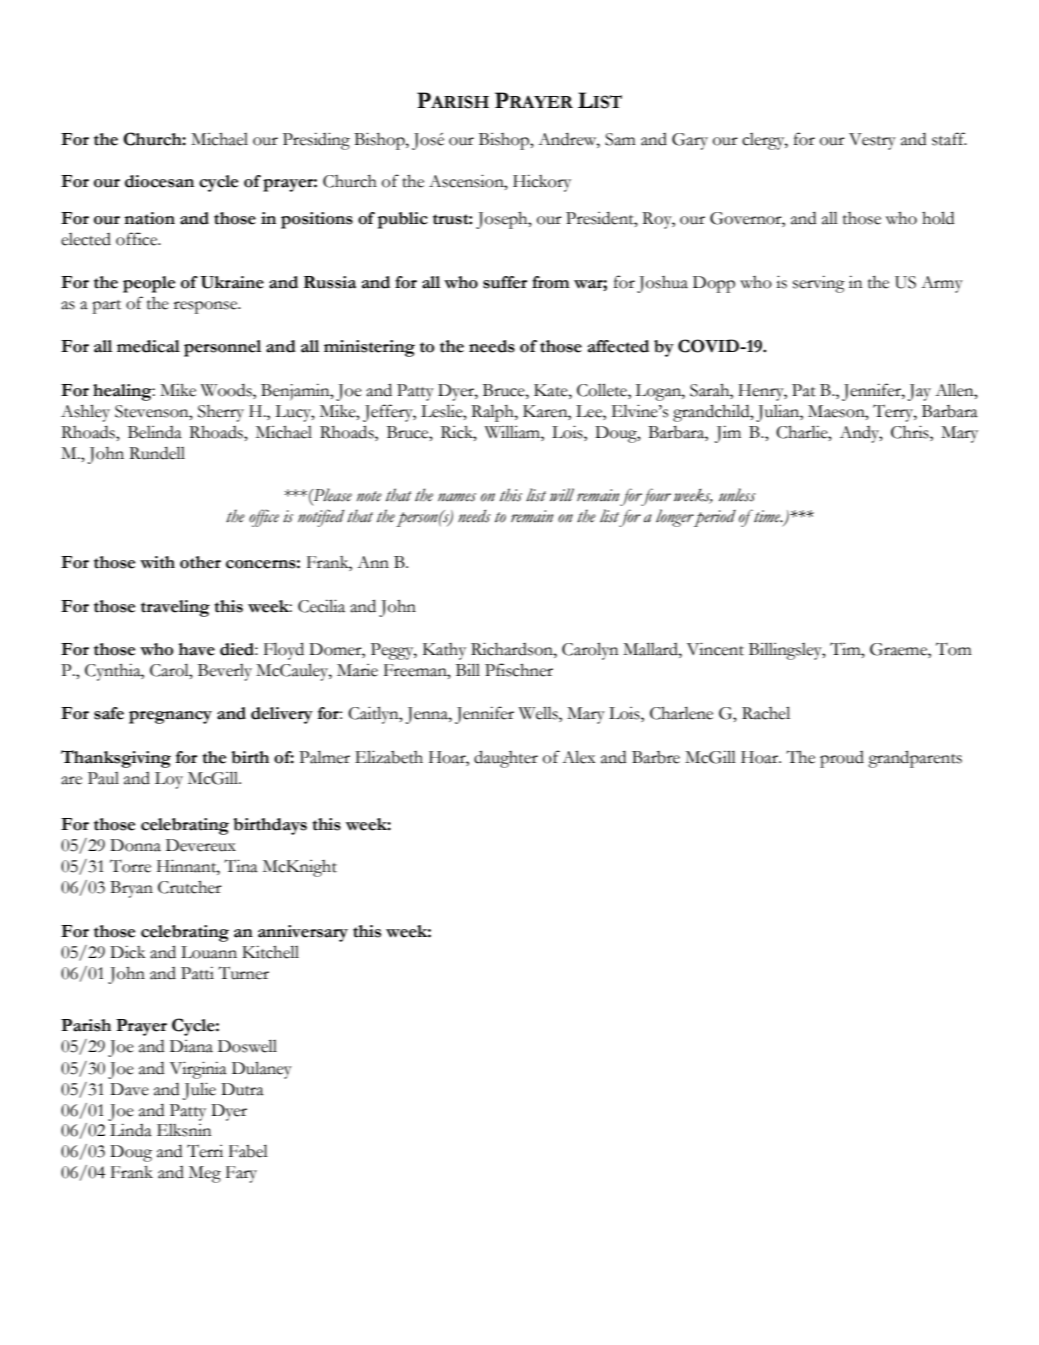 The width and height of the screenshot is (1039, 1345). What do you see at coordinates (149, 218) in the screenshot?
I see `nation` at bounding box center [149, 218].
